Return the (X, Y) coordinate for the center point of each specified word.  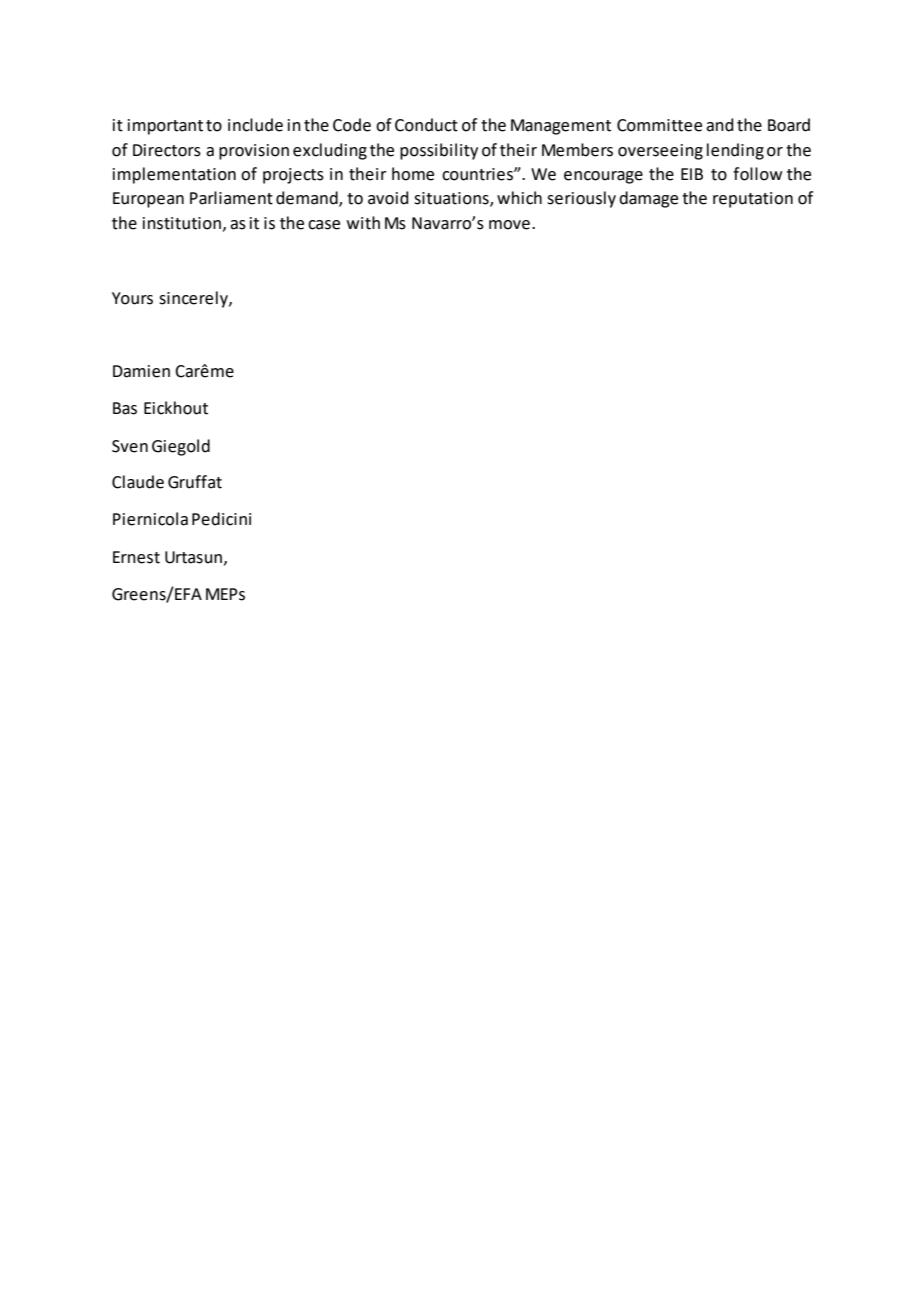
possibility (439, 151)
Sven (130, 446)
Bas (125, 408)
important (165, 127)
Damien (141, 371)
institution (182, 223)
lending (735, 151)
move (509, 225)
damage (648, 199)
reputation (753, 200)
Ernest (136, 557)
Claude (138, 482)
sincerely (194, 299)
